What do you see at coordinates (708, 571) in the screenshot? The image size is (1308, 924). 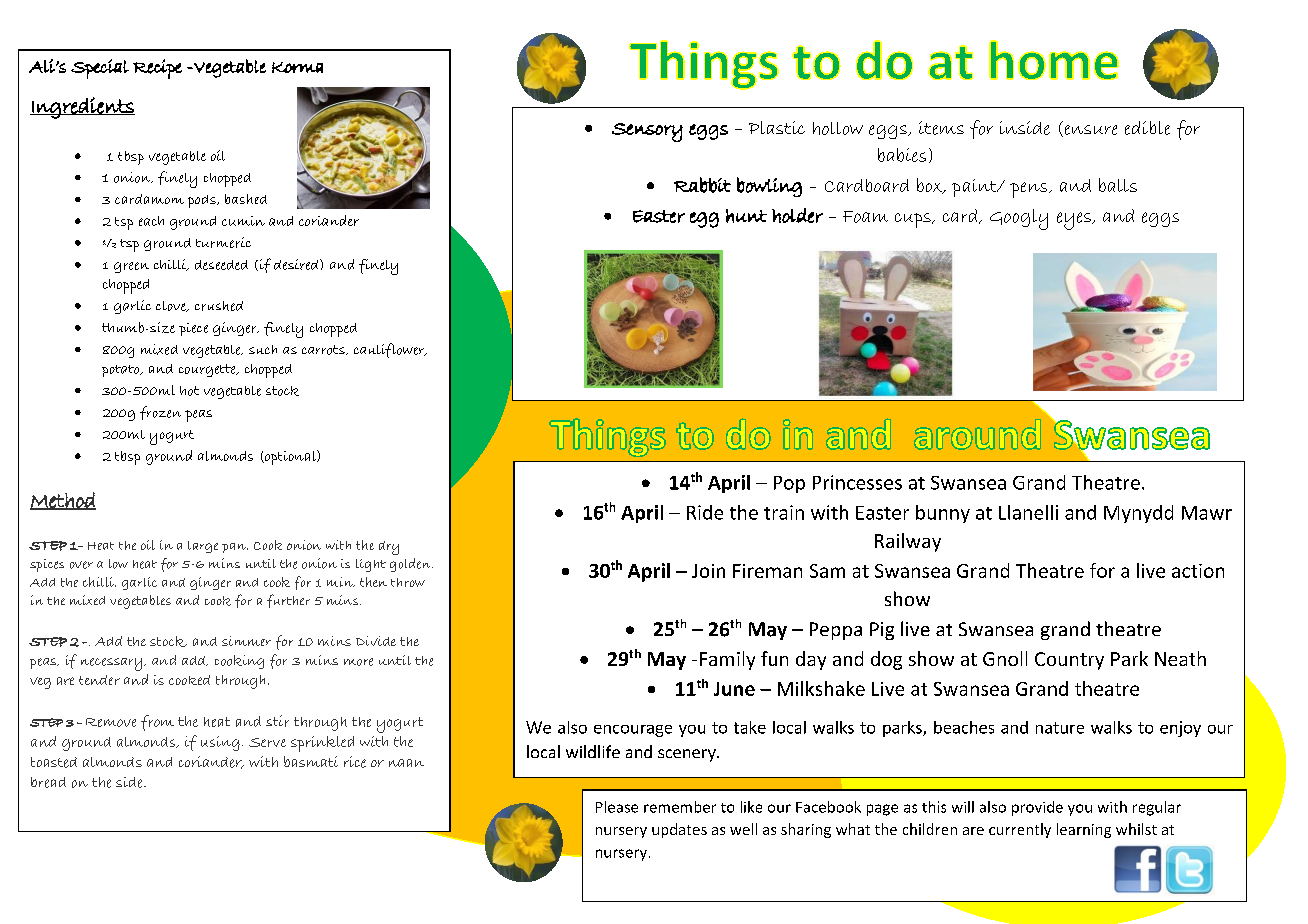 I see `Join` at bounding box center [708, 571].
